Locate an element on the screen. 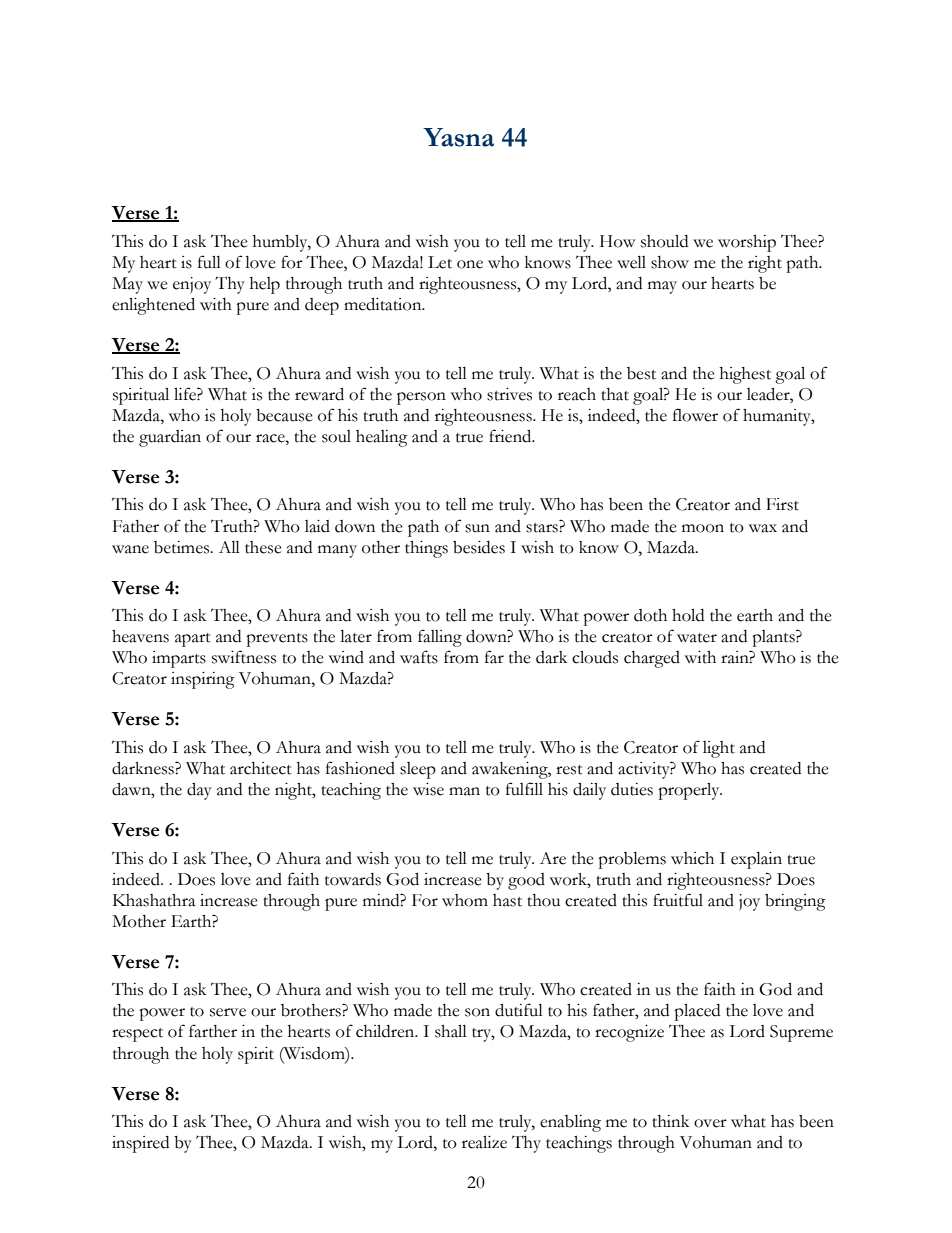 Image resolution: width=952 pixels, height=1233 pixels. fruitful is located at coordinates (678, 900).
